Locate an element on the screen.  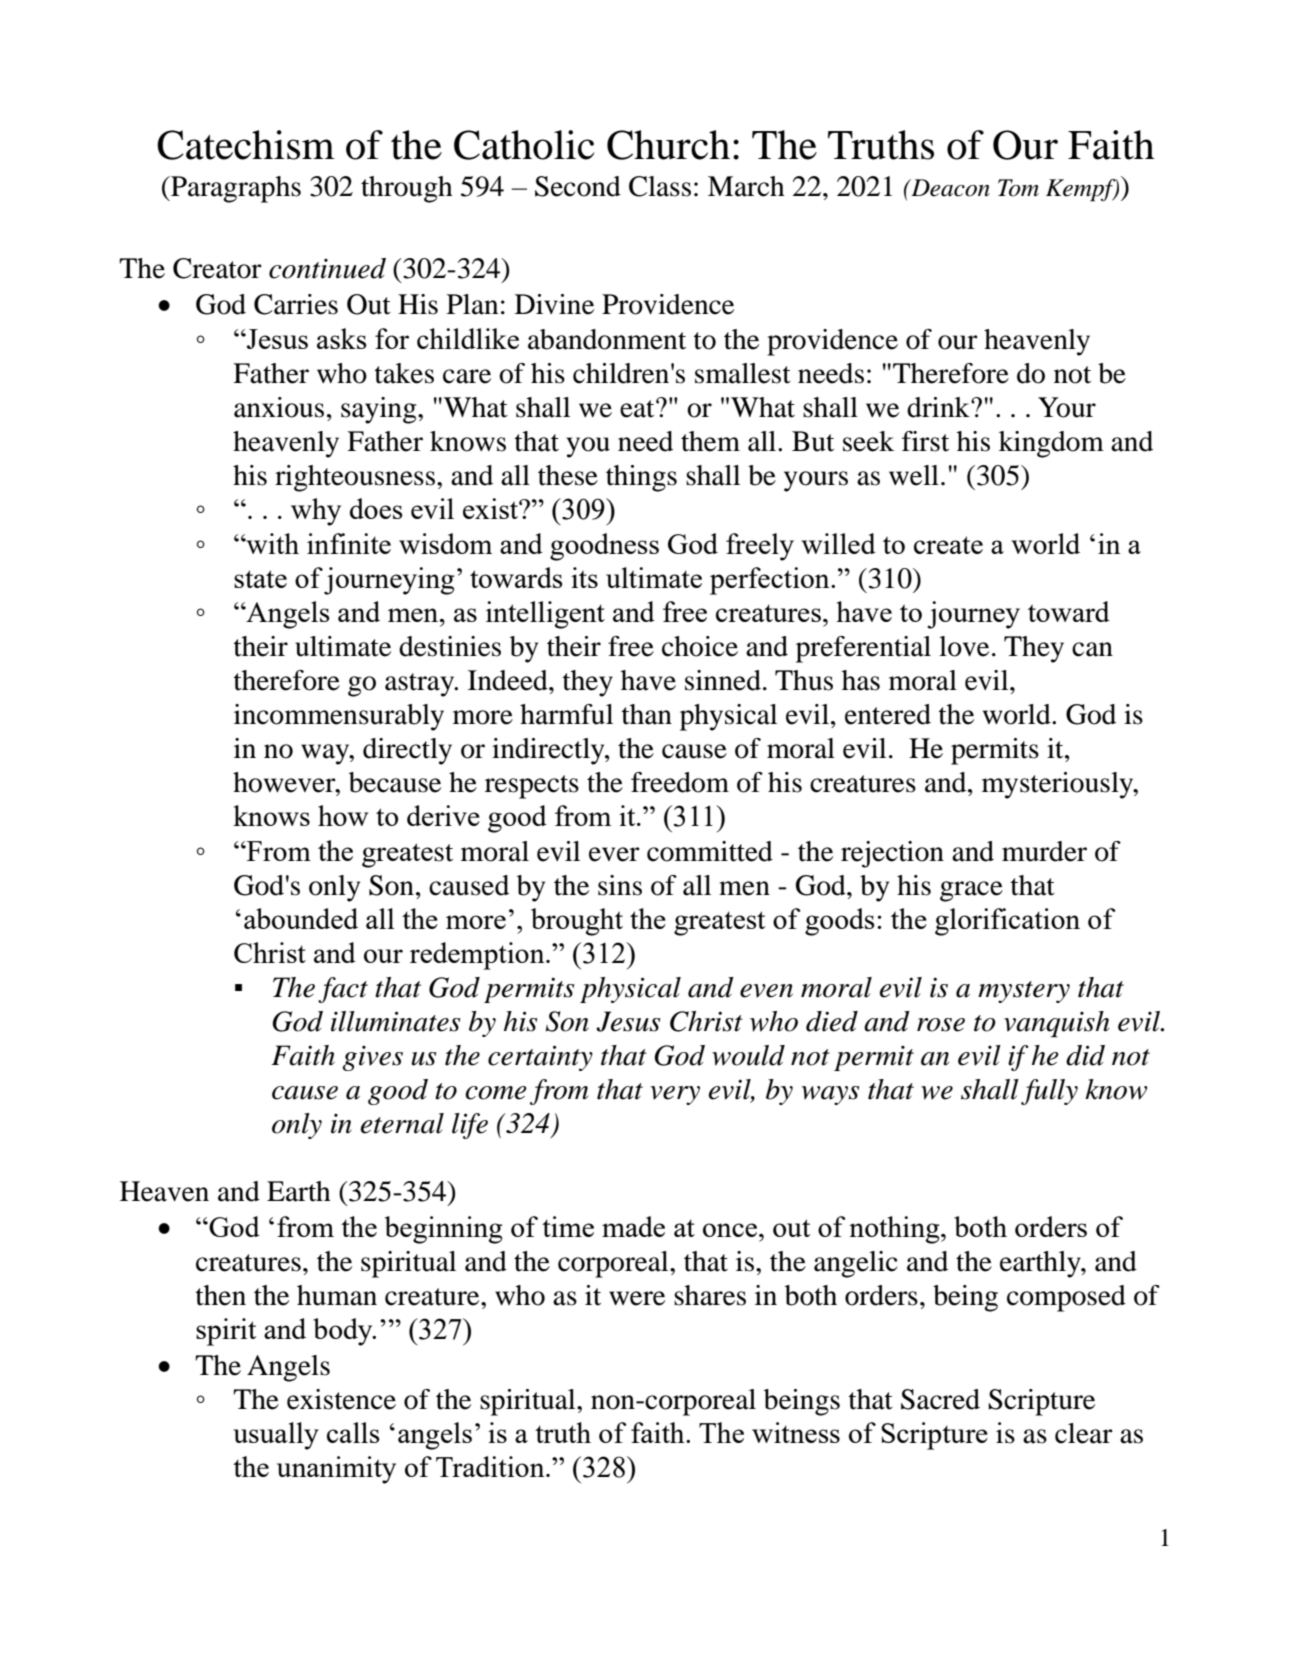
Tom is located at coordinates (1018, 188).
